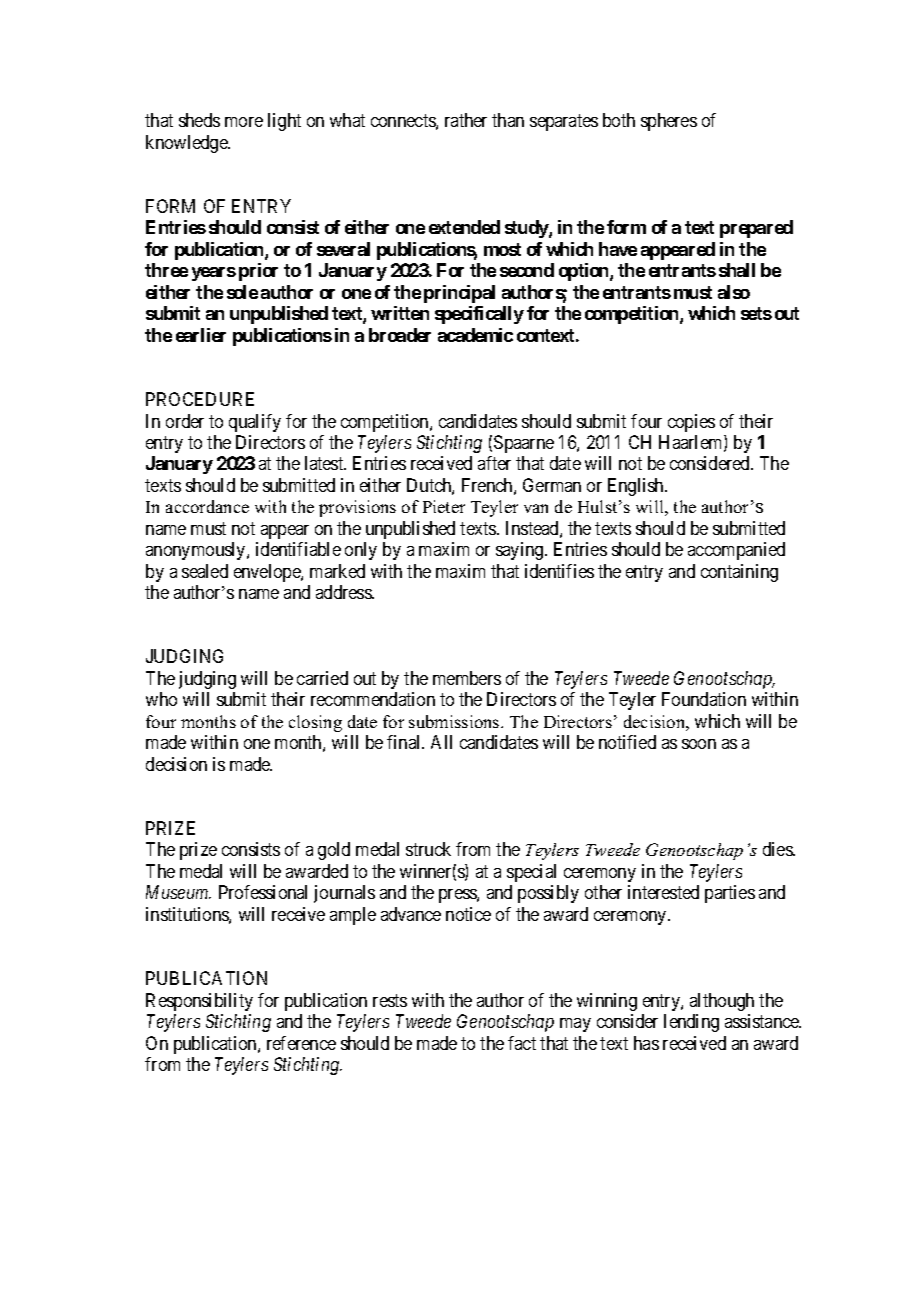  What do you see at coordinates (669, 122) in the page?
I see `spheres` at bounding box center [669, 122].
